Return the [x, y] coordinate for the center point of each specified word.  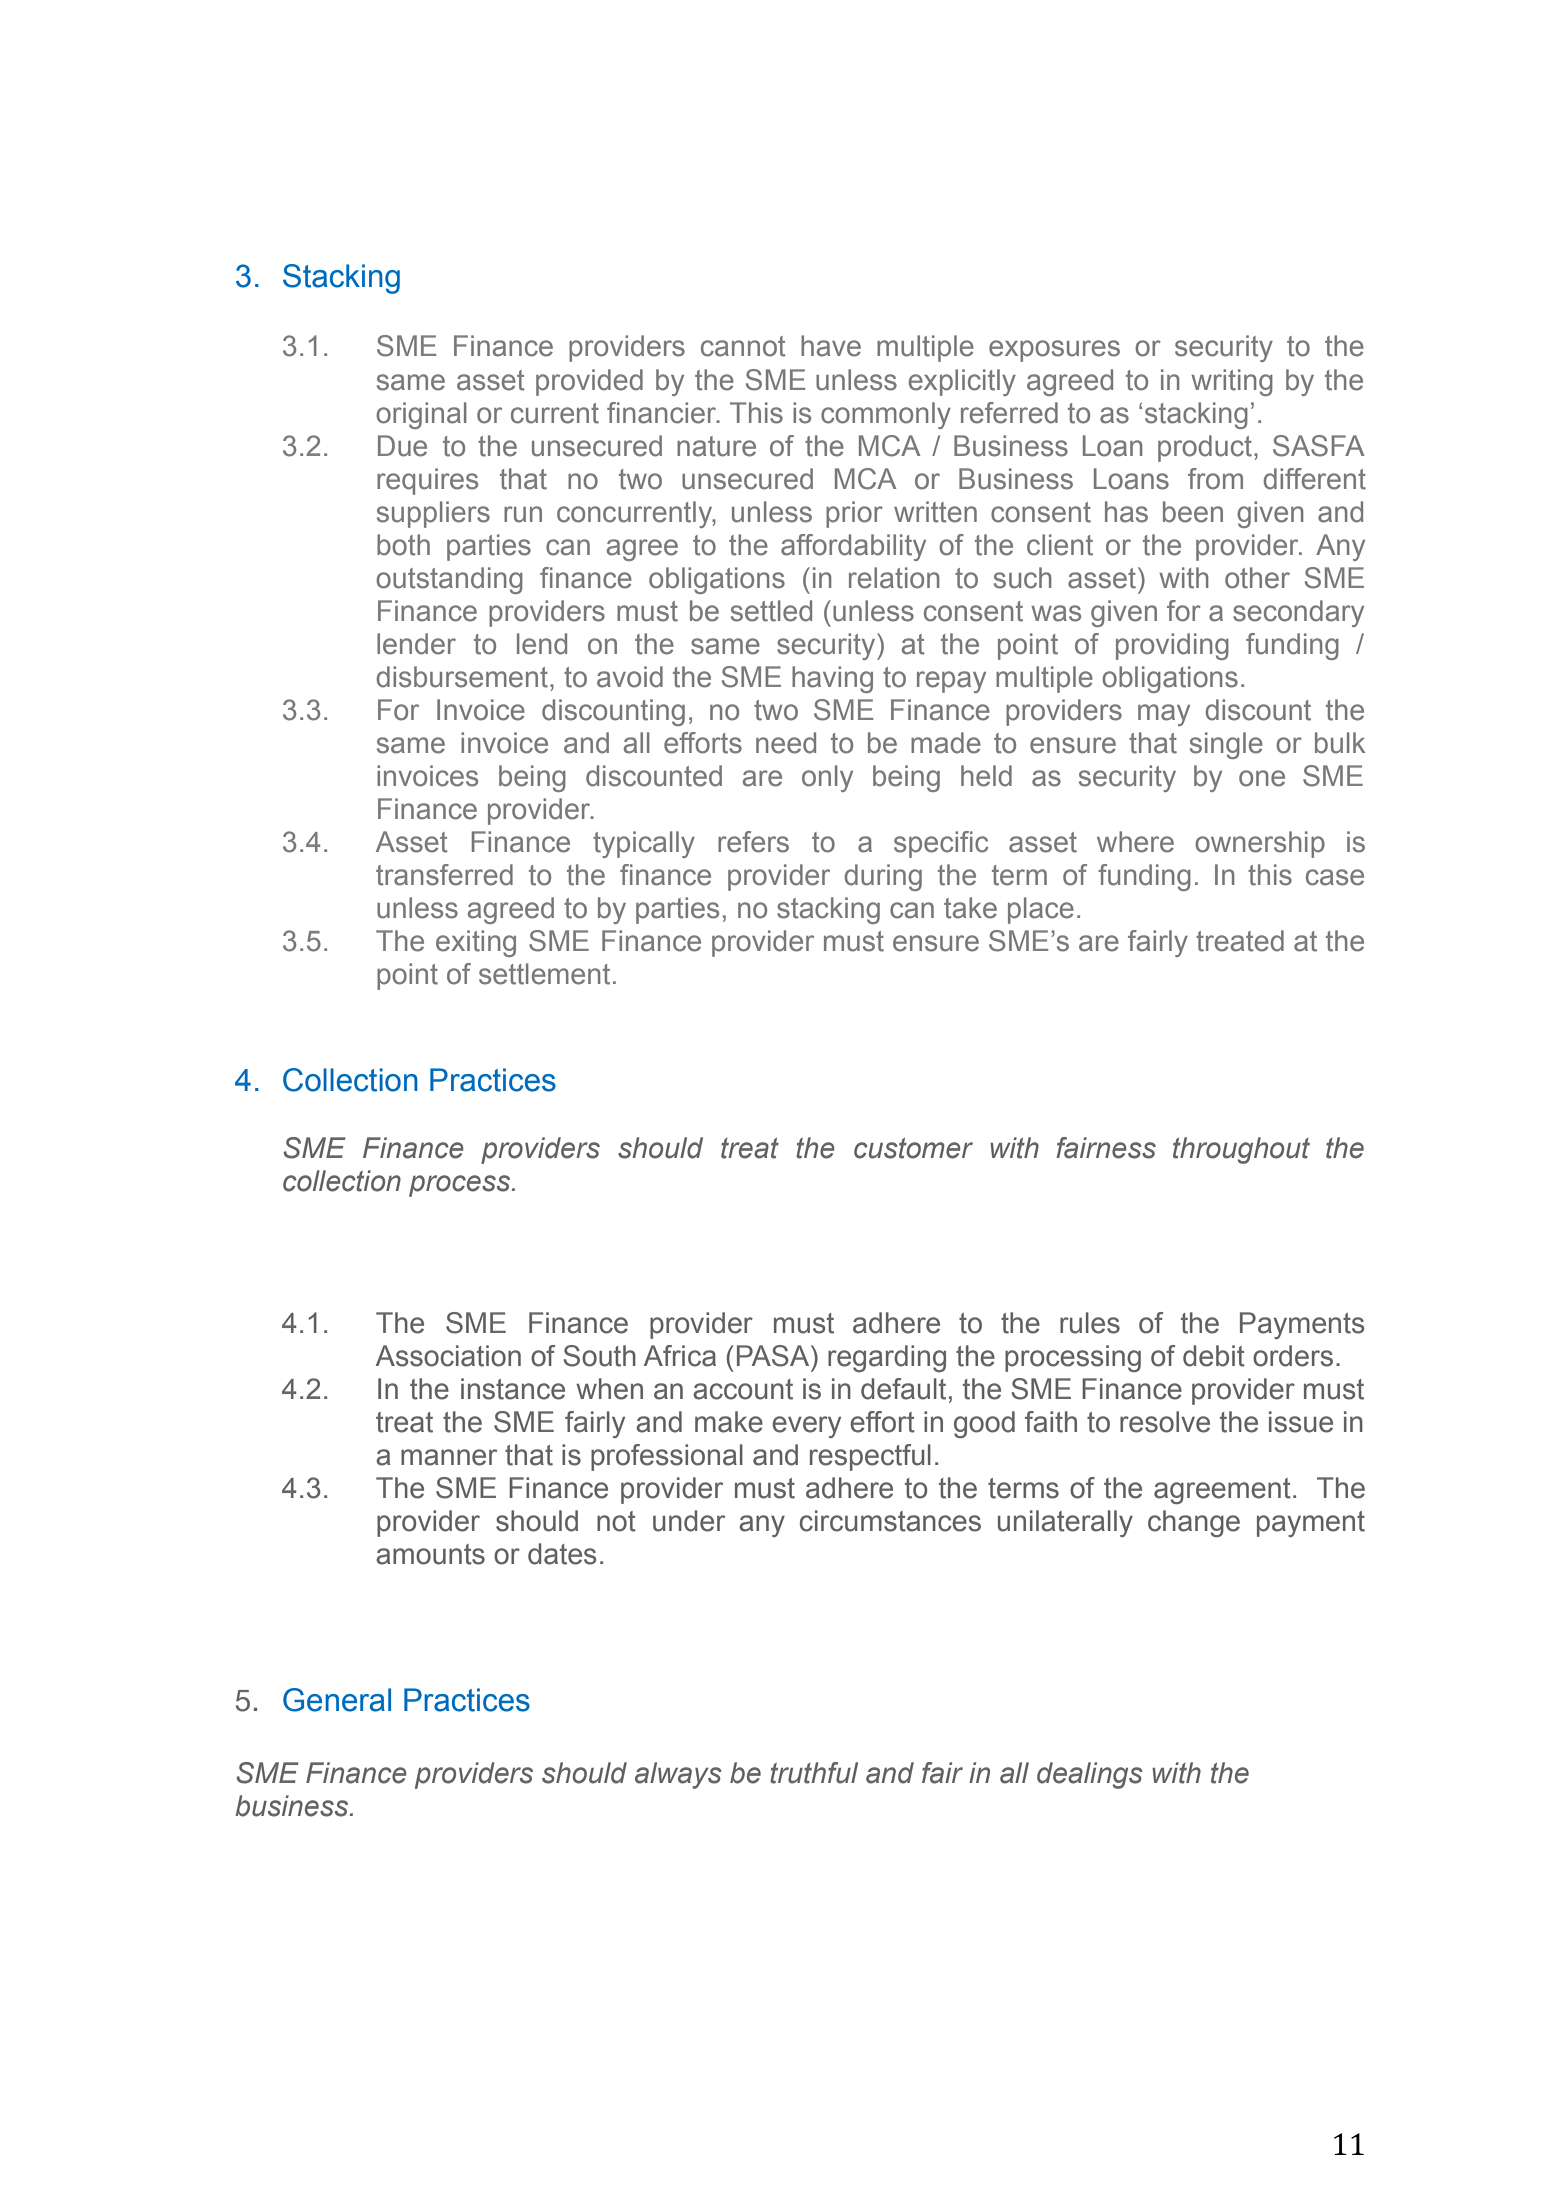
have [831, 346]
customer [913, 1148]
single [1226, 745]
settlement [544, 974]
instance [513, 1389]
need [786, 743]
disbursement [462, 677]
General [337, 1700]
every [806, 1427]
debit [1214, 1356]
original [421, 415]
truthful [814, 1773]
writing [1232, 382]
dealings [1090, 1775]
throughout [1241, 1150]
